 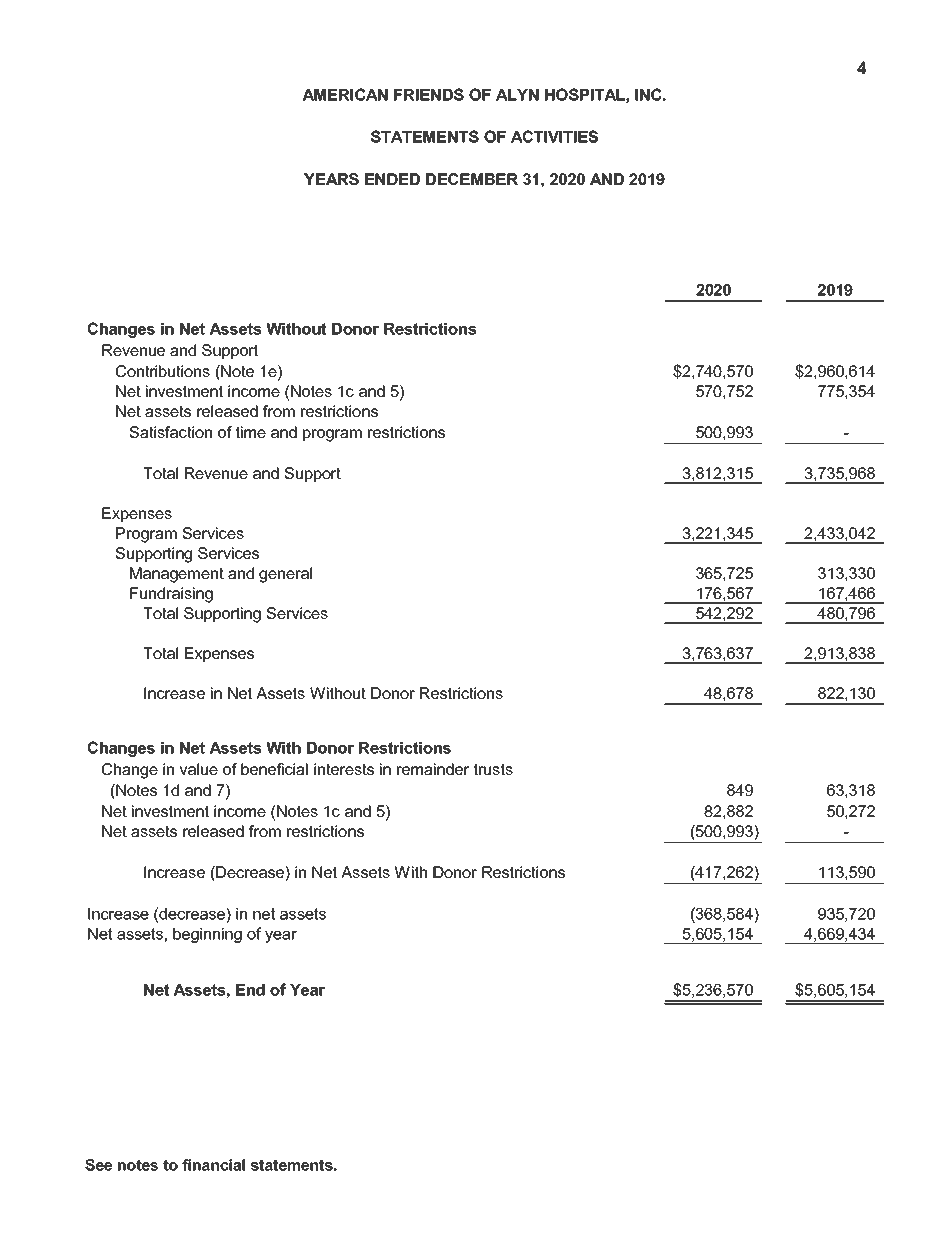 What do you see at coordinates (345, 94) in the document?
I see `AMERICAN` at bounding box center [345, 94].
